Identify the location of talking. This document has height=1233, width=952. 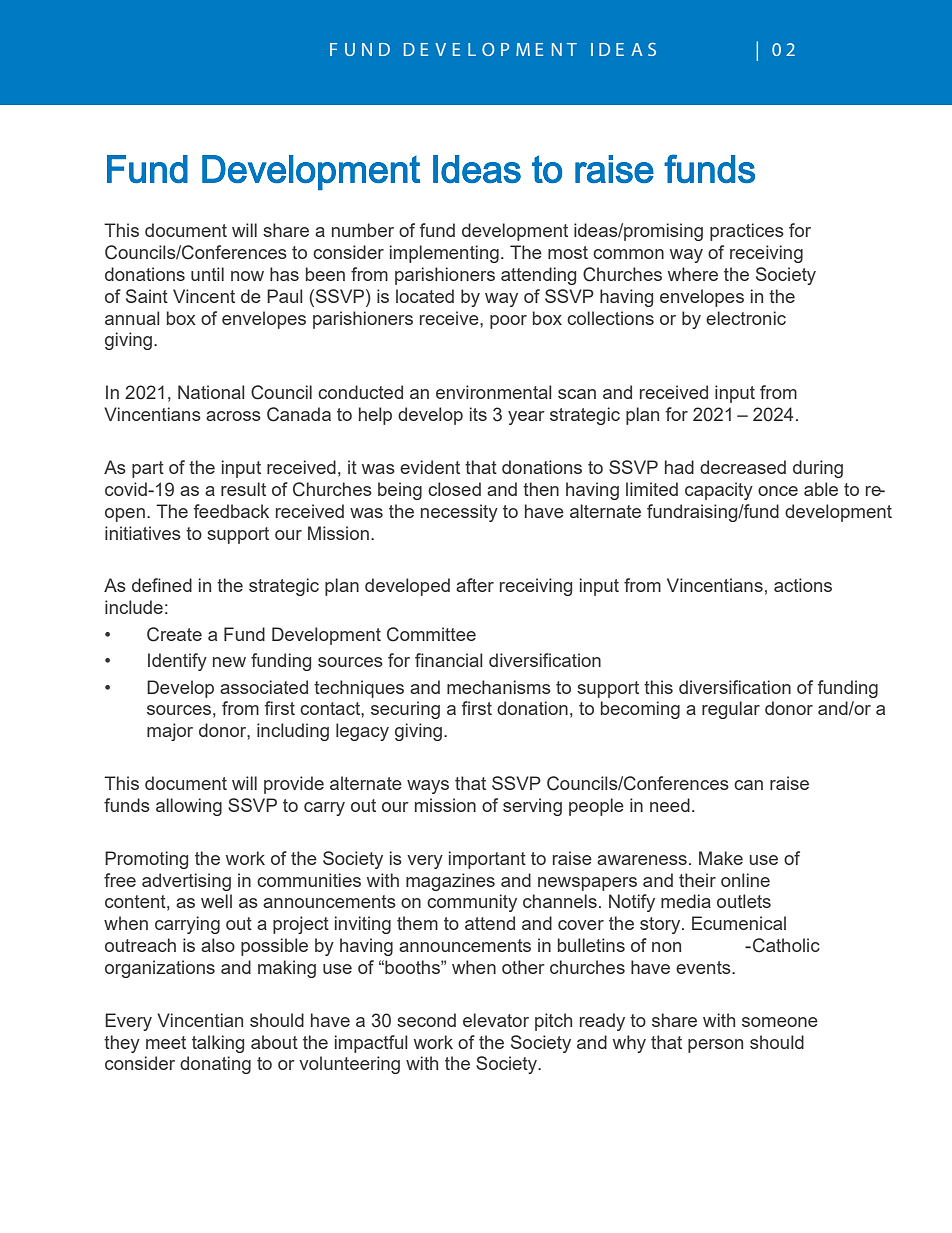
(218, 1044).
